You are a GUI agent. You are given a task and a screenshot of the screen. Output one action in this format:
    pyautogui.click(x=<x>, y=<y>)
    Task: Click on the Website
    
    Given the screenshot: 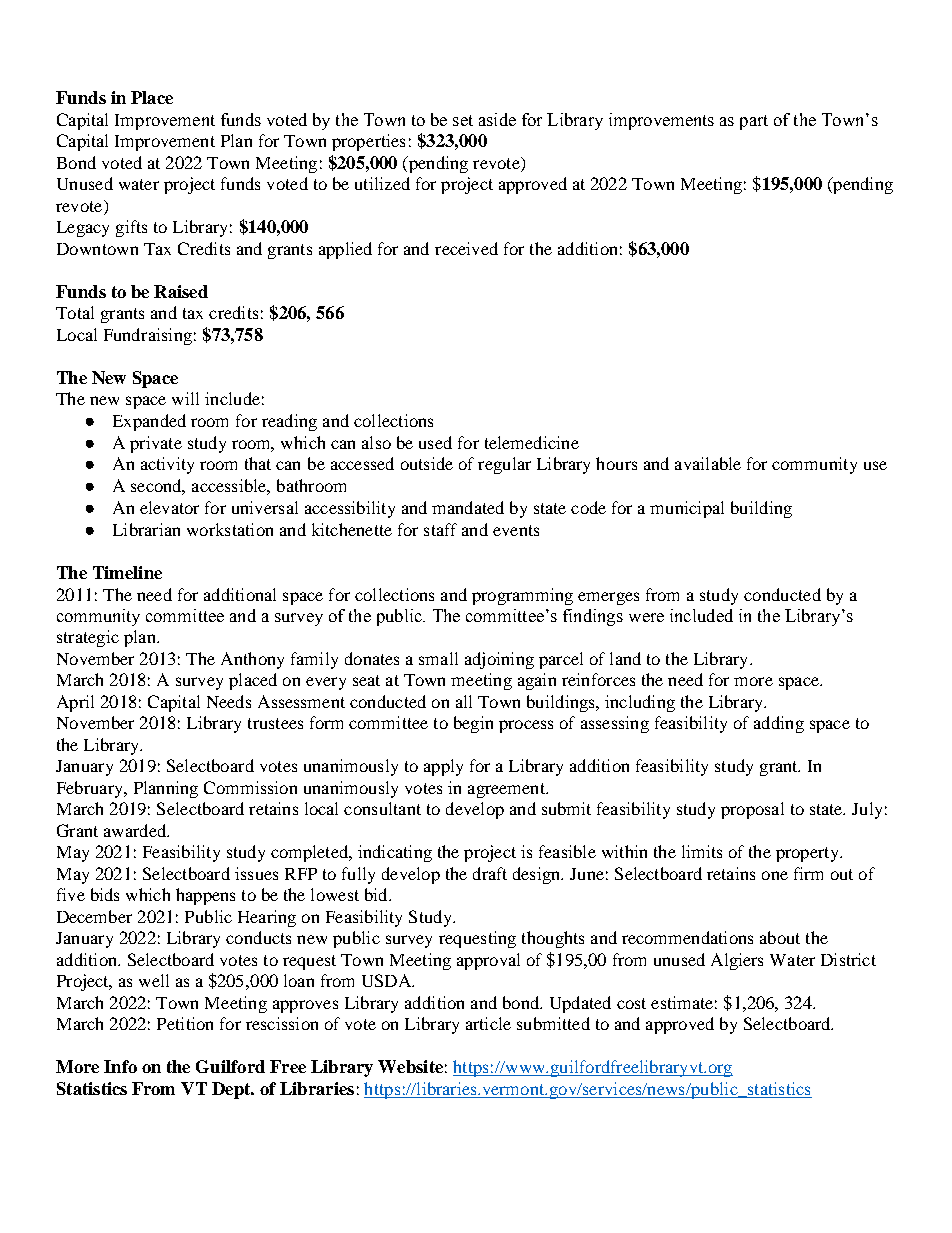 What is the action you would take?
    pyautogui.click(x=410, y=1066)
